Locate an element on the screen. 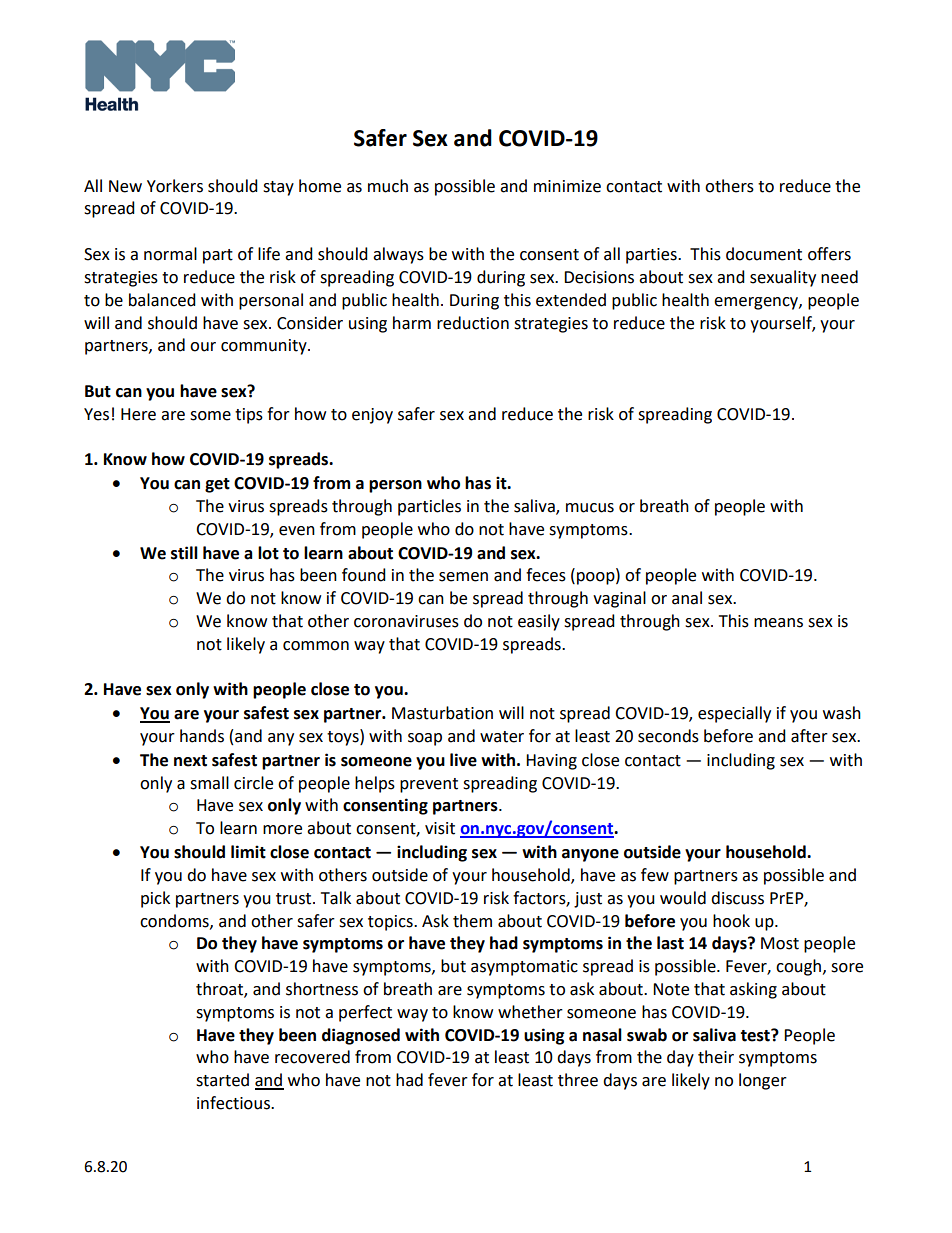  means is located at coordinates (778, 623).
